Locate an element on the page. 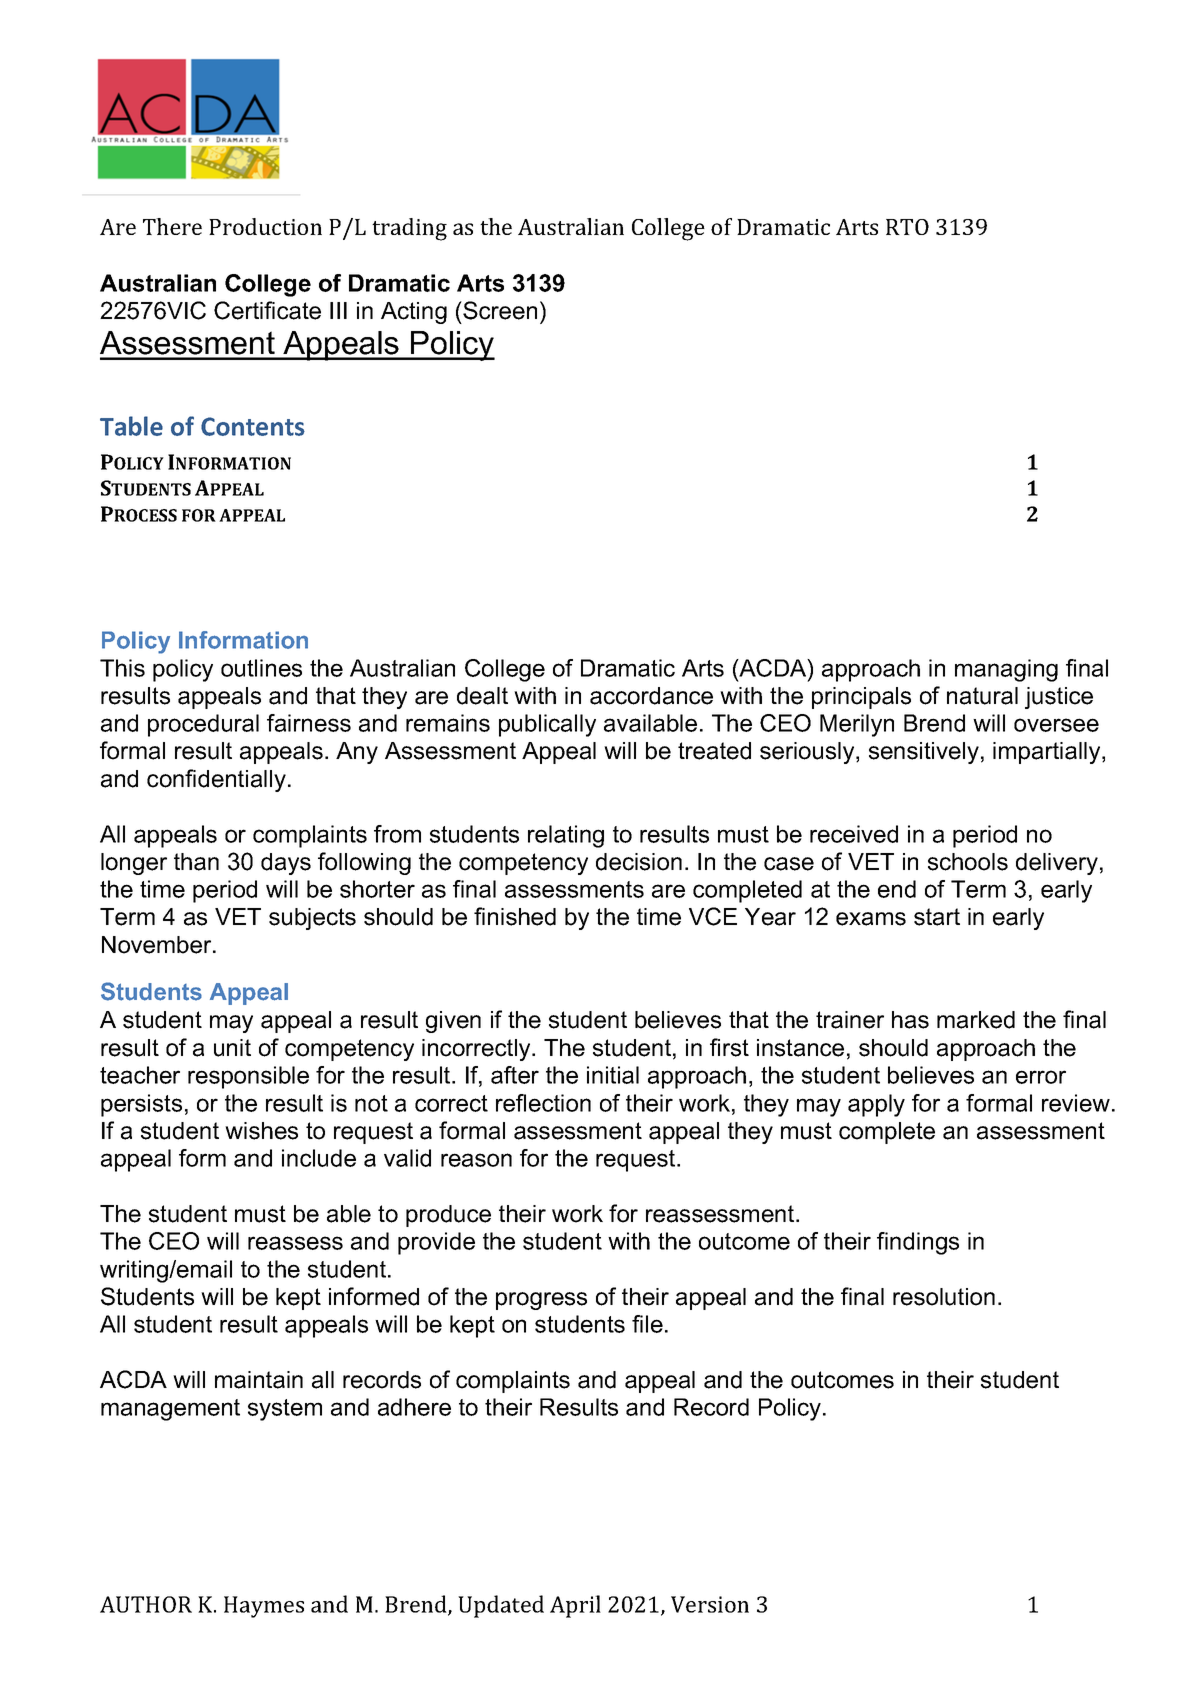  Production is located at coordinates (265, 226).
